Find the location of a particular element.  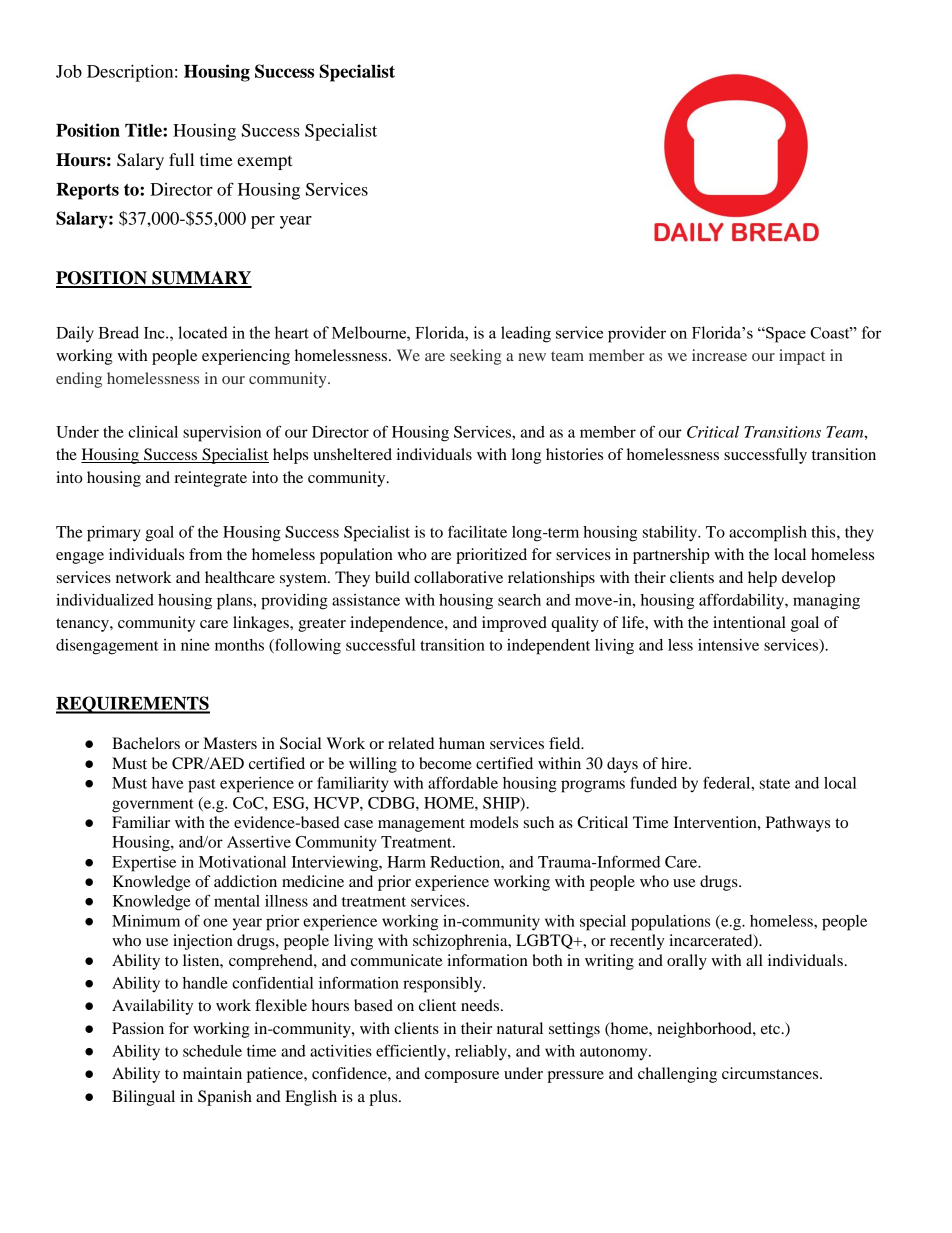

increase is located at coordinates (719, 355).
